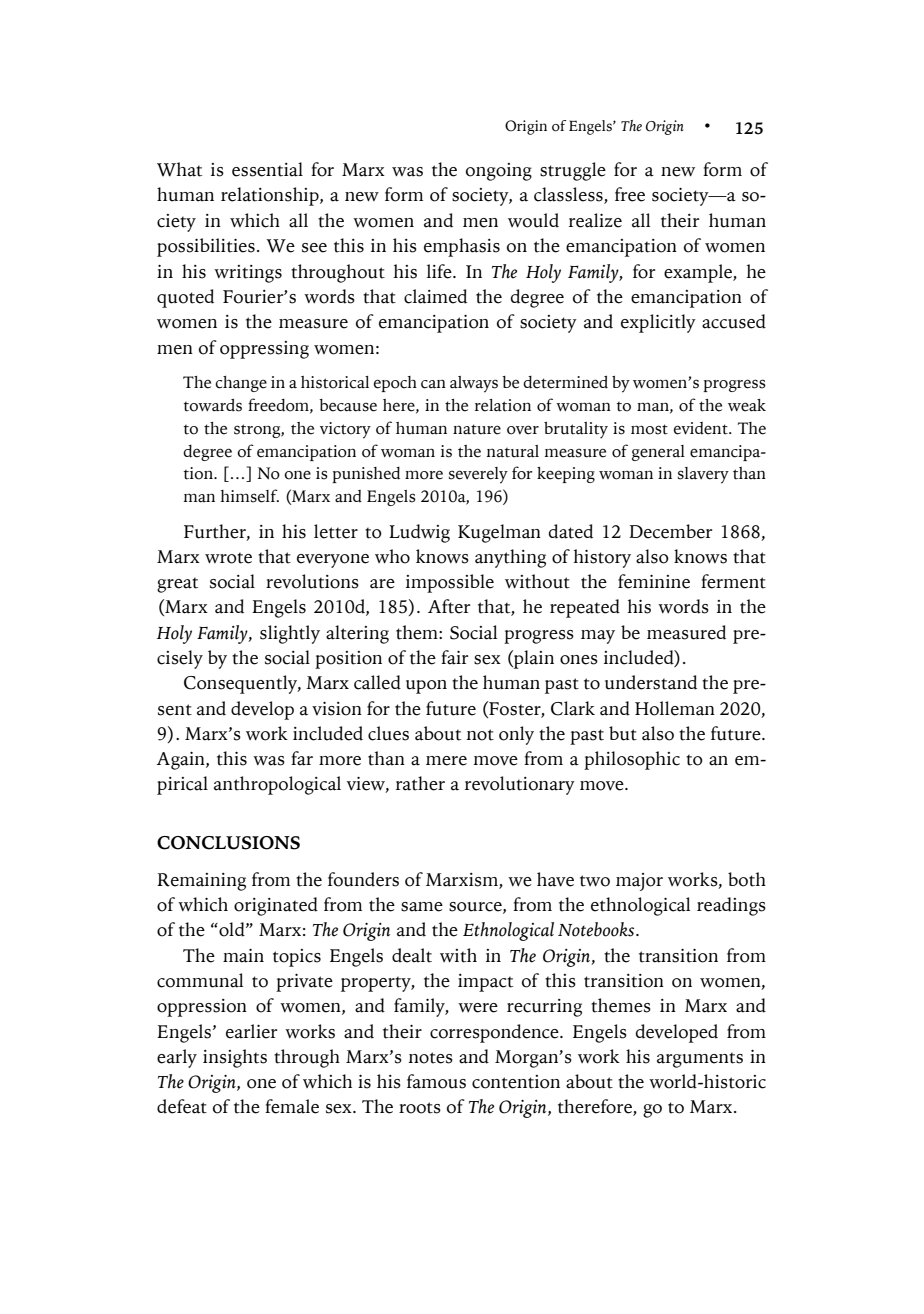 The width and height of the screenshot is (924, 1314). Describe the element at coordinates (632, 760) in the screenshot. I see `philosophic` at that location.
